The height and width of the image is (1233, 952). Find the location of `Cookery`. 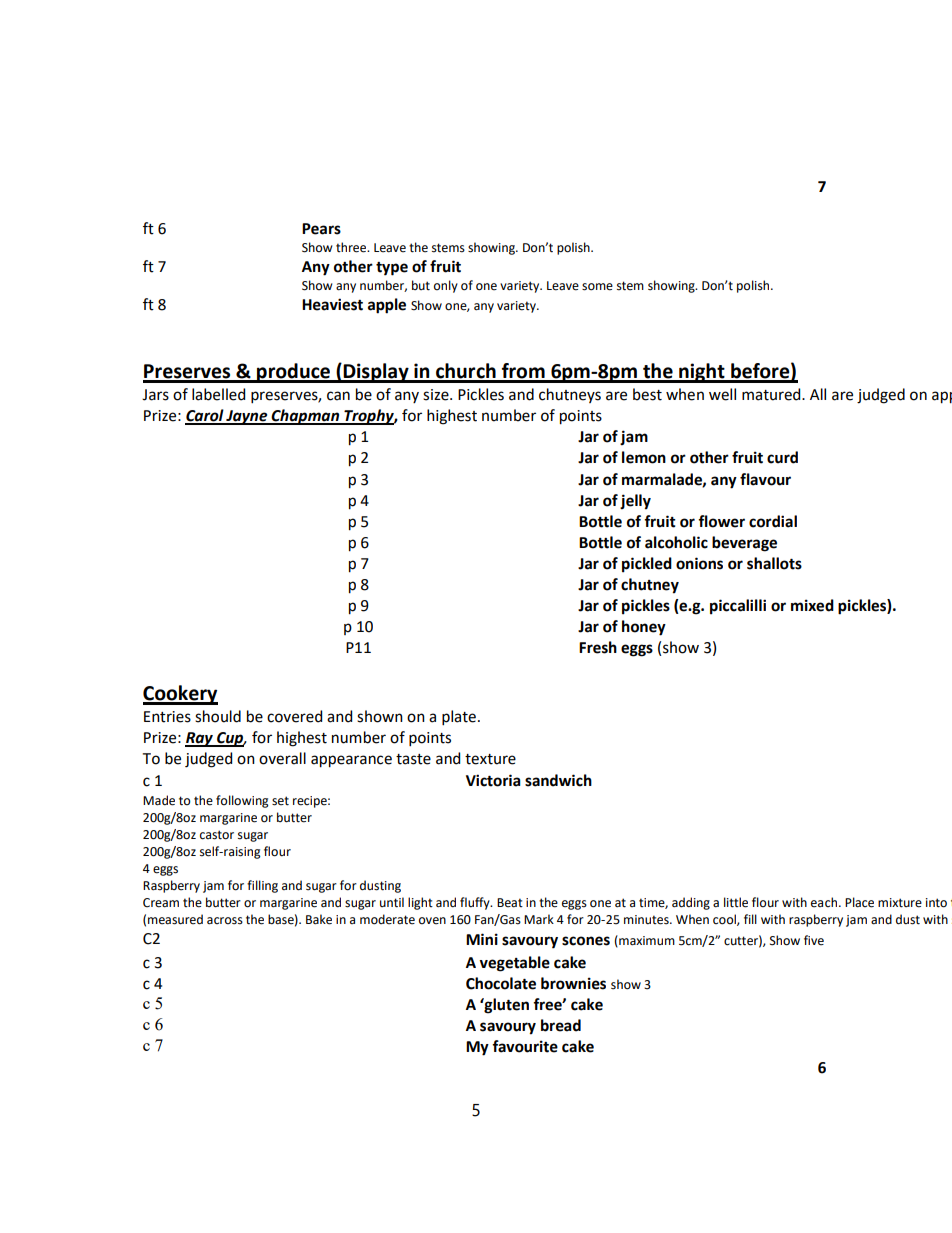

Cookery is located at coordinates (180, 695).
